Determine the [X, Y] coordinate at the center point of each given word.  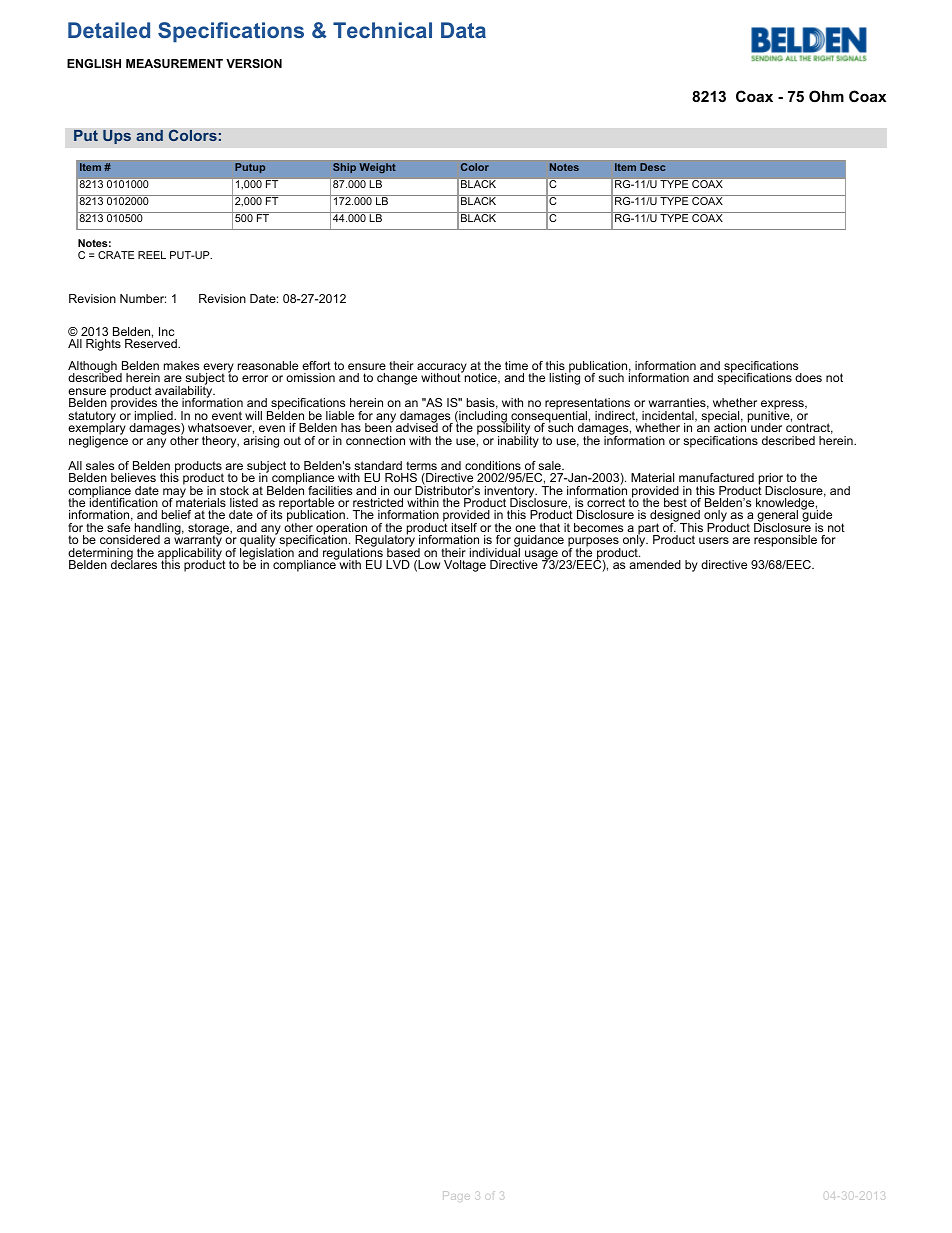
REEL [152, 255]
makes [181, 365]
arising [261, 442]
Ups [117, 137]
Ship [344, 168]
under [766, 427]
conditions [493, 465]
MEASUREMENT [174, 63]
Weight [378, 168]
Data [463, 30]
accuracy [442, 369]
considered [130, 539]
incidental [669, 416]
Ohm [826, 96]
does [808, 377]
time [516, 365]
